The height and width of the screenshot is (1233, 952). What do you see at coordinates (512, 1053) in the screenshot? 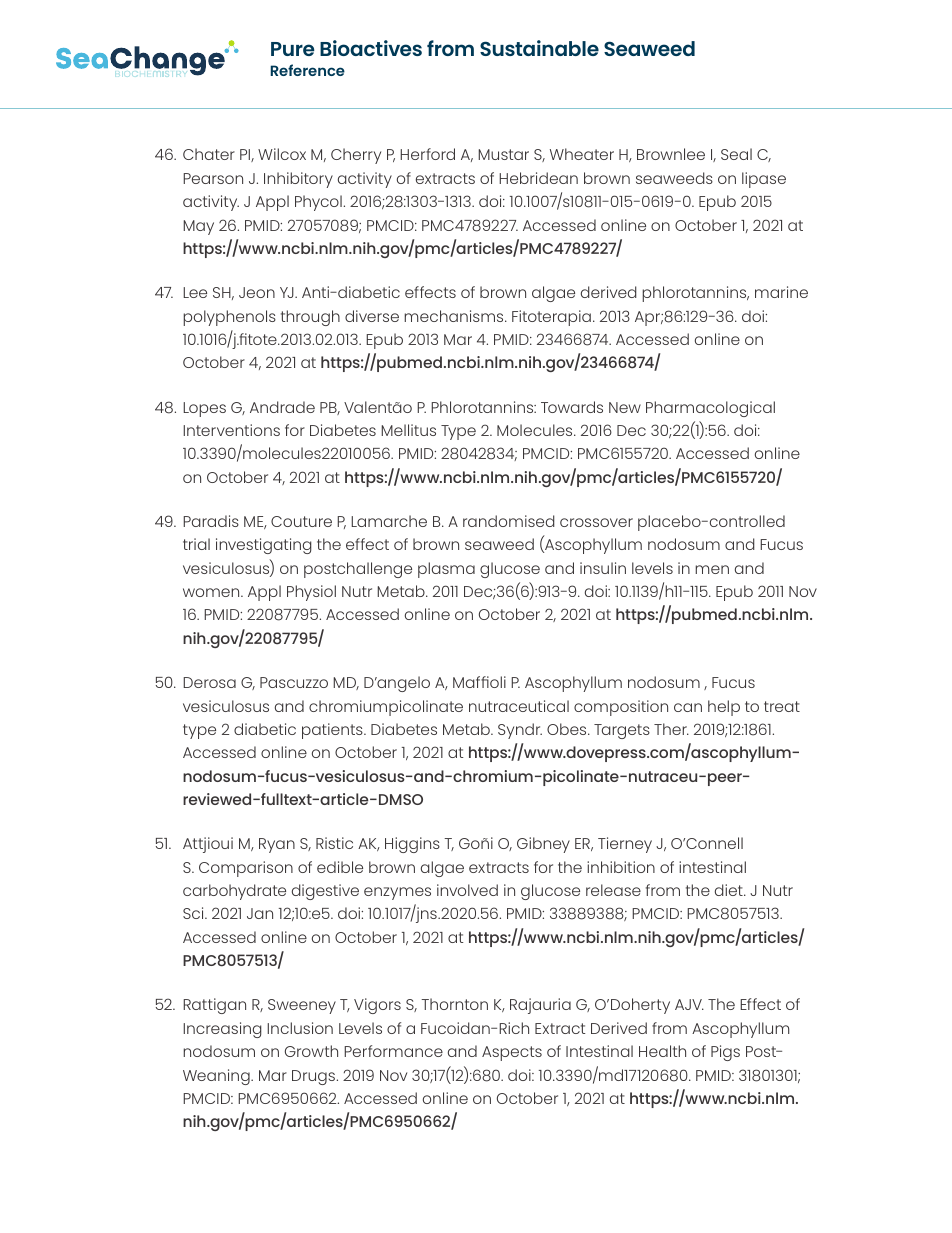
I see `Aspects` at bounding box center [512, 1053].
